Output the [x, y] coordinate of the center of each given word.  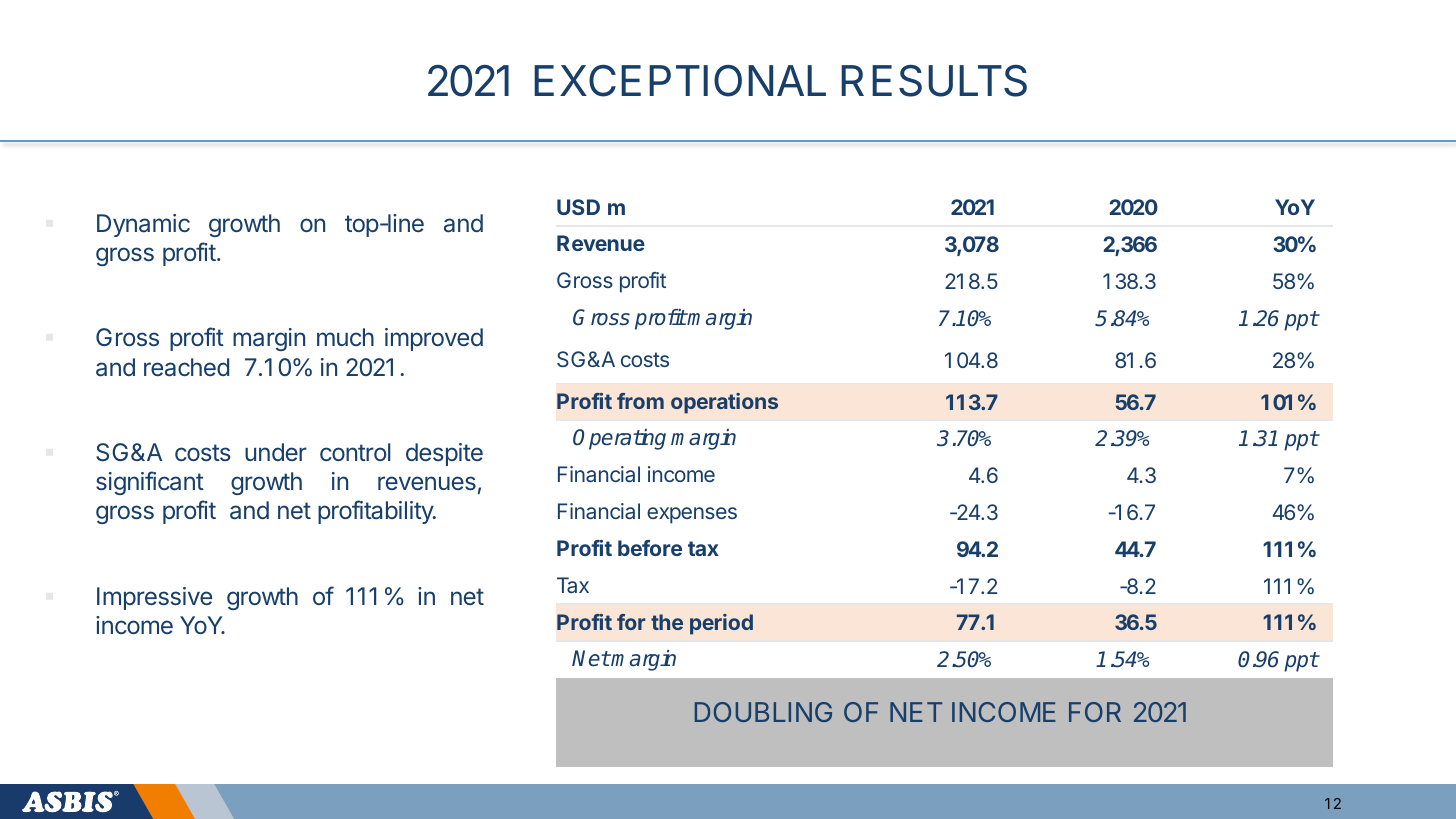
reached [186, 367]
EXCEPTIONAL [680, 81]
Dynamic [143, 225]
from [640, 401]
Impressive [154, 598]
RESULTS [934, 81]
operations [724, 403]
